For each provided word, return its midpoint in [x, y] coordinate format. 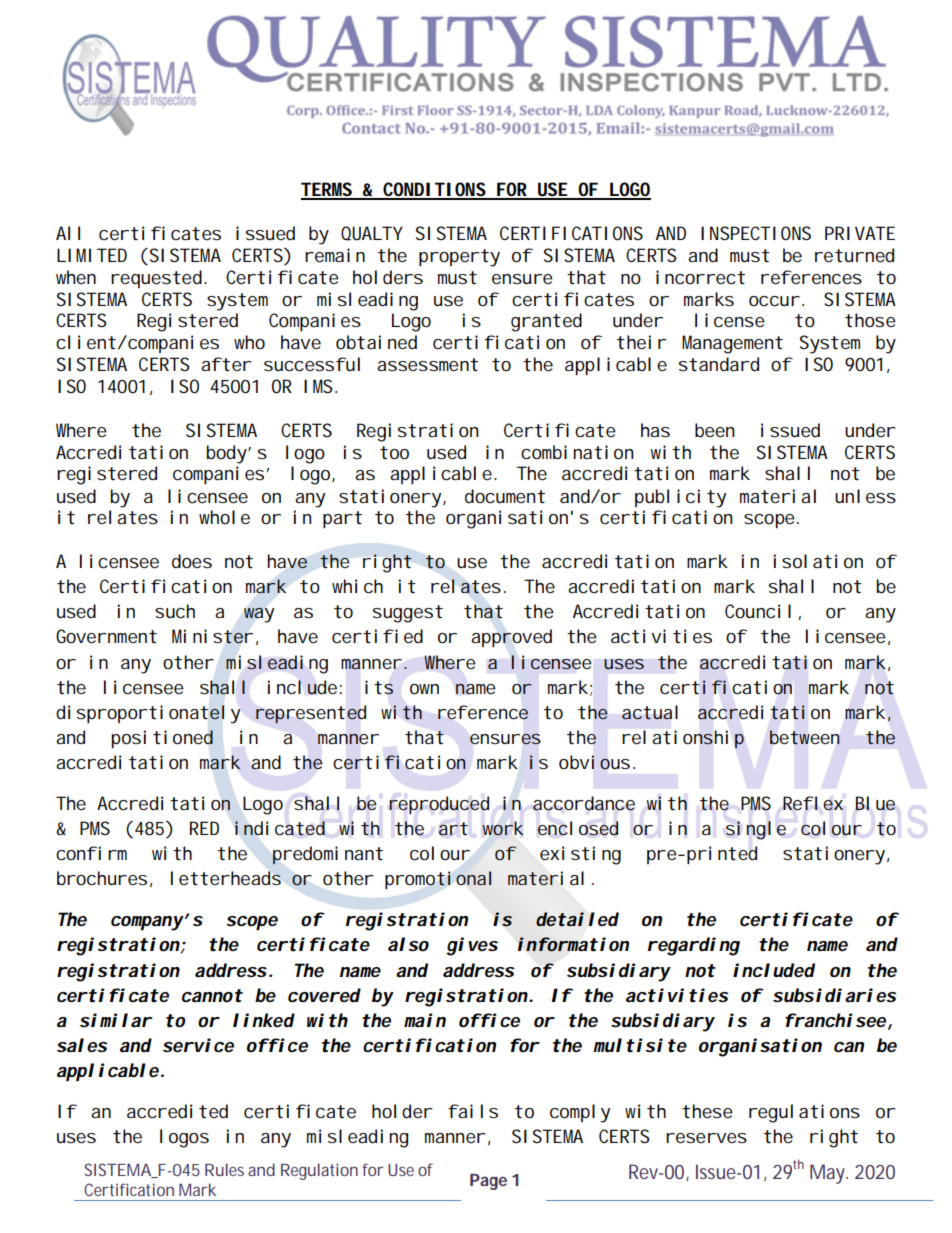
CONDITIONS [435, 190]
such [175, 611]
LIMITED [92, 255]
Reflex [813, 803]
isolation [818, 561]
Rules [224, 1169]
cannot [212, 996]
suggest [408, 614]
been [714, 430]
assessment [427, 364]
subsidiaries [835, 995]
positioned [162, 739]
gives [472, 946]
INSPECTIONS [756, 233]
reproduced [439, 805]
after [226, 364]
